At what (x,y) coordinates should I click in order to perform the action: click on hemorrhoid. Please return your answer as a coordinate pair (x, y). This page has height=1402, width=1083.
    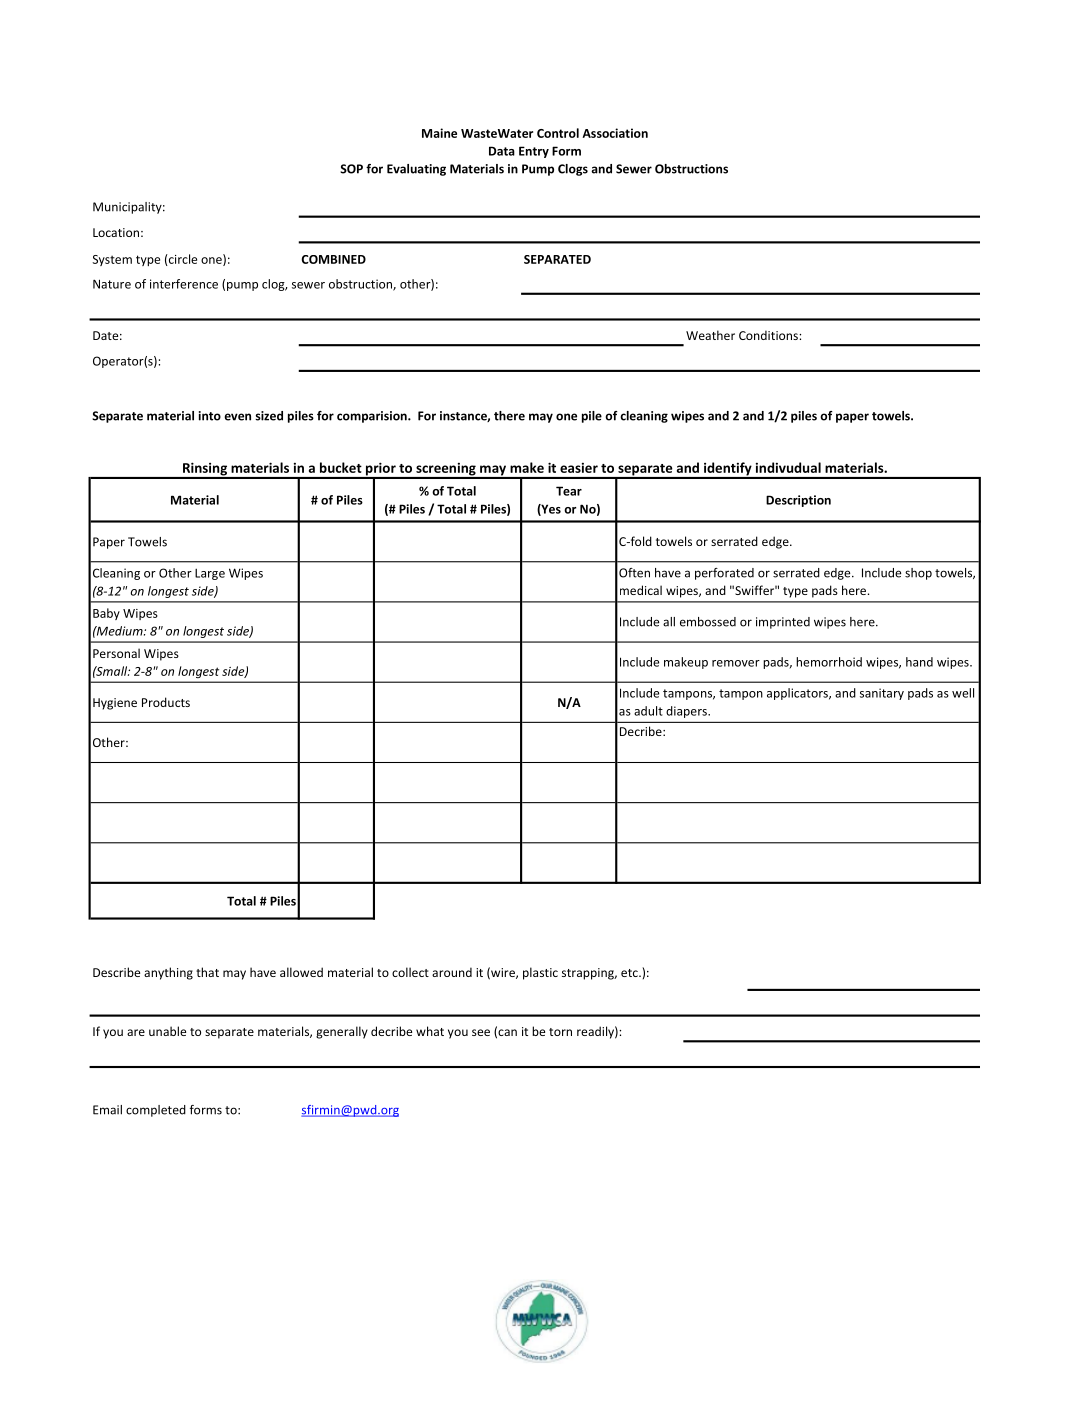
    Looking at the image, I should click on (829, 662).
